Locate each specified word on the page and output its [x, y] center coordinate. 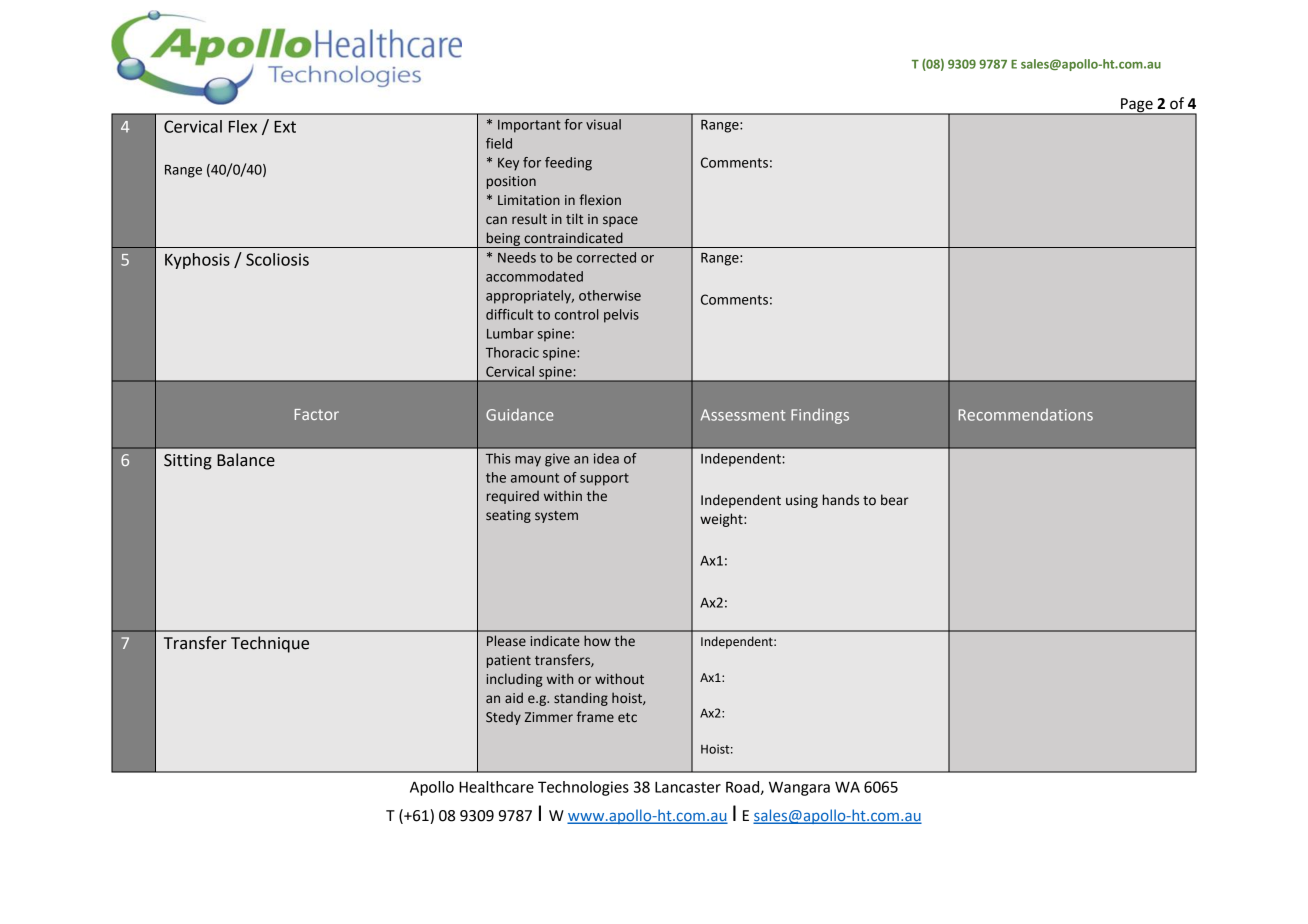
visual [603, 124]
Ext [285, 127]
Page [1137, 106]
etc [627, 718]
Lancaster [688, 787]
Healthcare [496, 787]
